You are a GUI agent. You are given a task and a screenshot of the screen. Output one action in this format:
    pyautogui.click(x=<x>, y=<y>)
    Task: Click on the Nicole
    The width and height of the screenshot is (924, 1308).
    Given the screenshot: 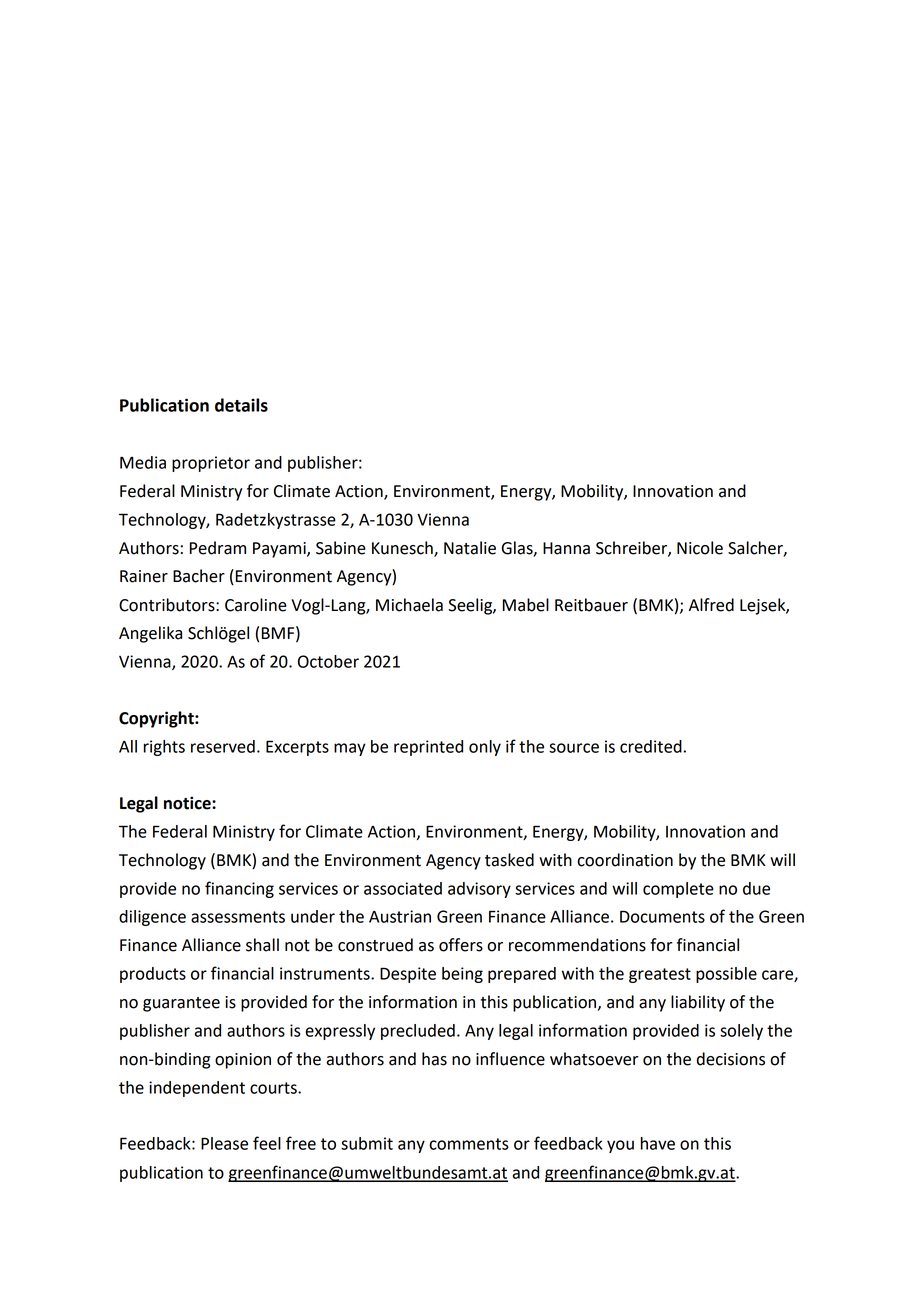 What is the action you would take?
    pyautogui.click(x=700, y=548)
